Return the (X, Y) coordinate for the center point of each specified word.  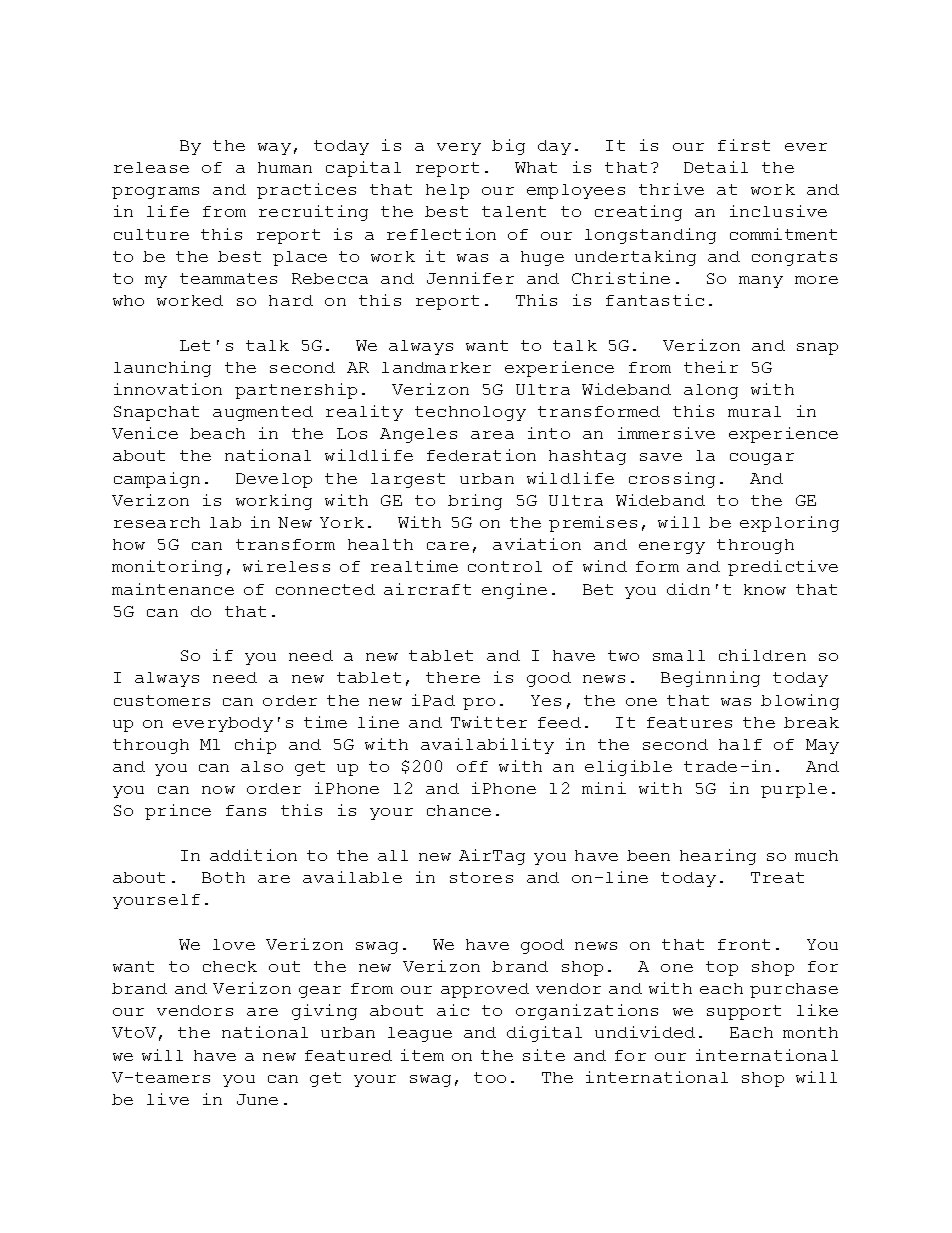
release (151, 167)
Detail (716, 167)
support (744, 1012)
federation (481, 455)
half (740, 744)
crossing (672, 480)
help (447, 191)
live (168, 1099)
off (472, 766)
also (262, 766)
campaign (157, 480)
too (490, 1077)
